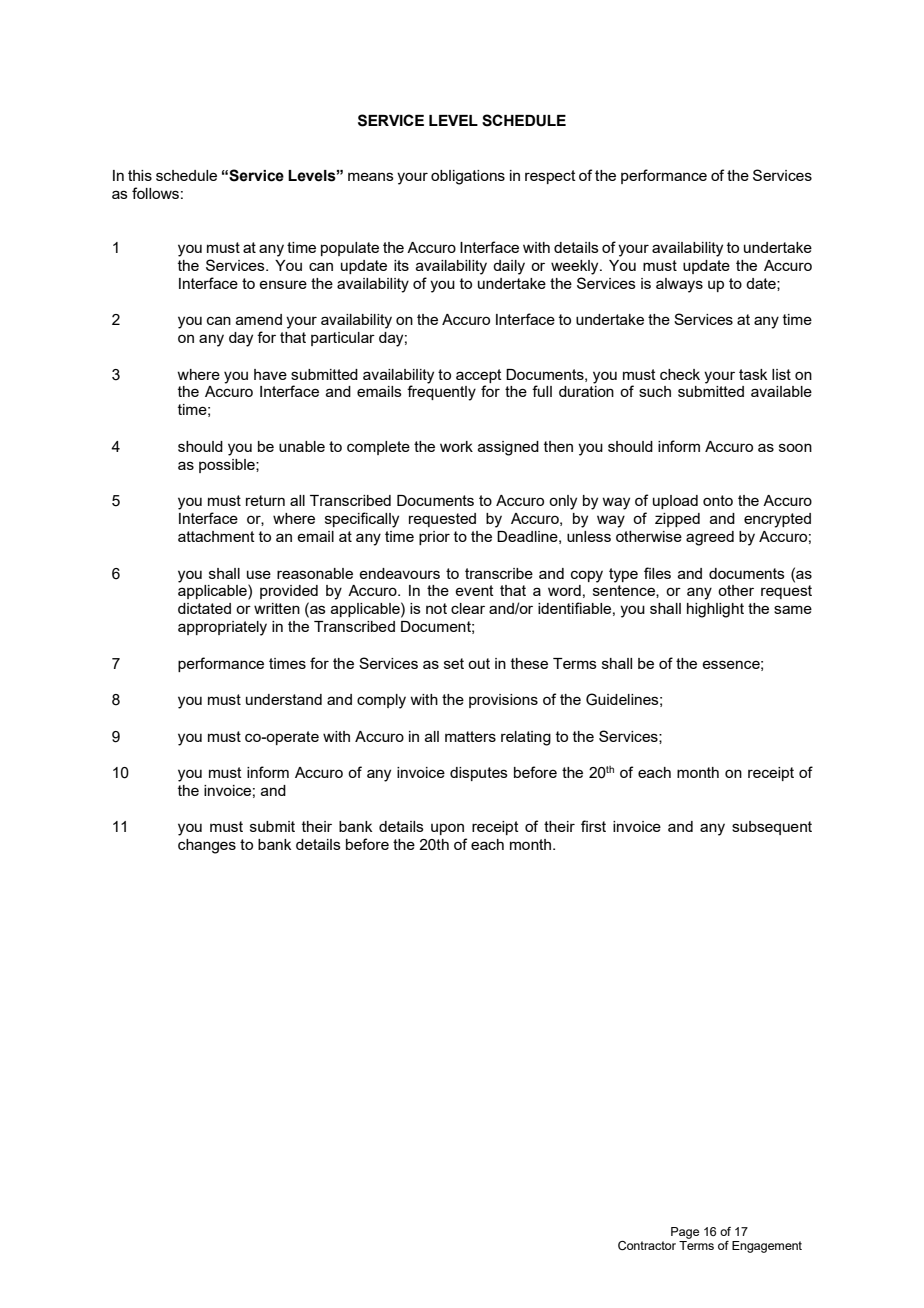  What do you see at coordinates (718, 500) in the screenshot?
I see `onto` at bounding box center [718, 500].
